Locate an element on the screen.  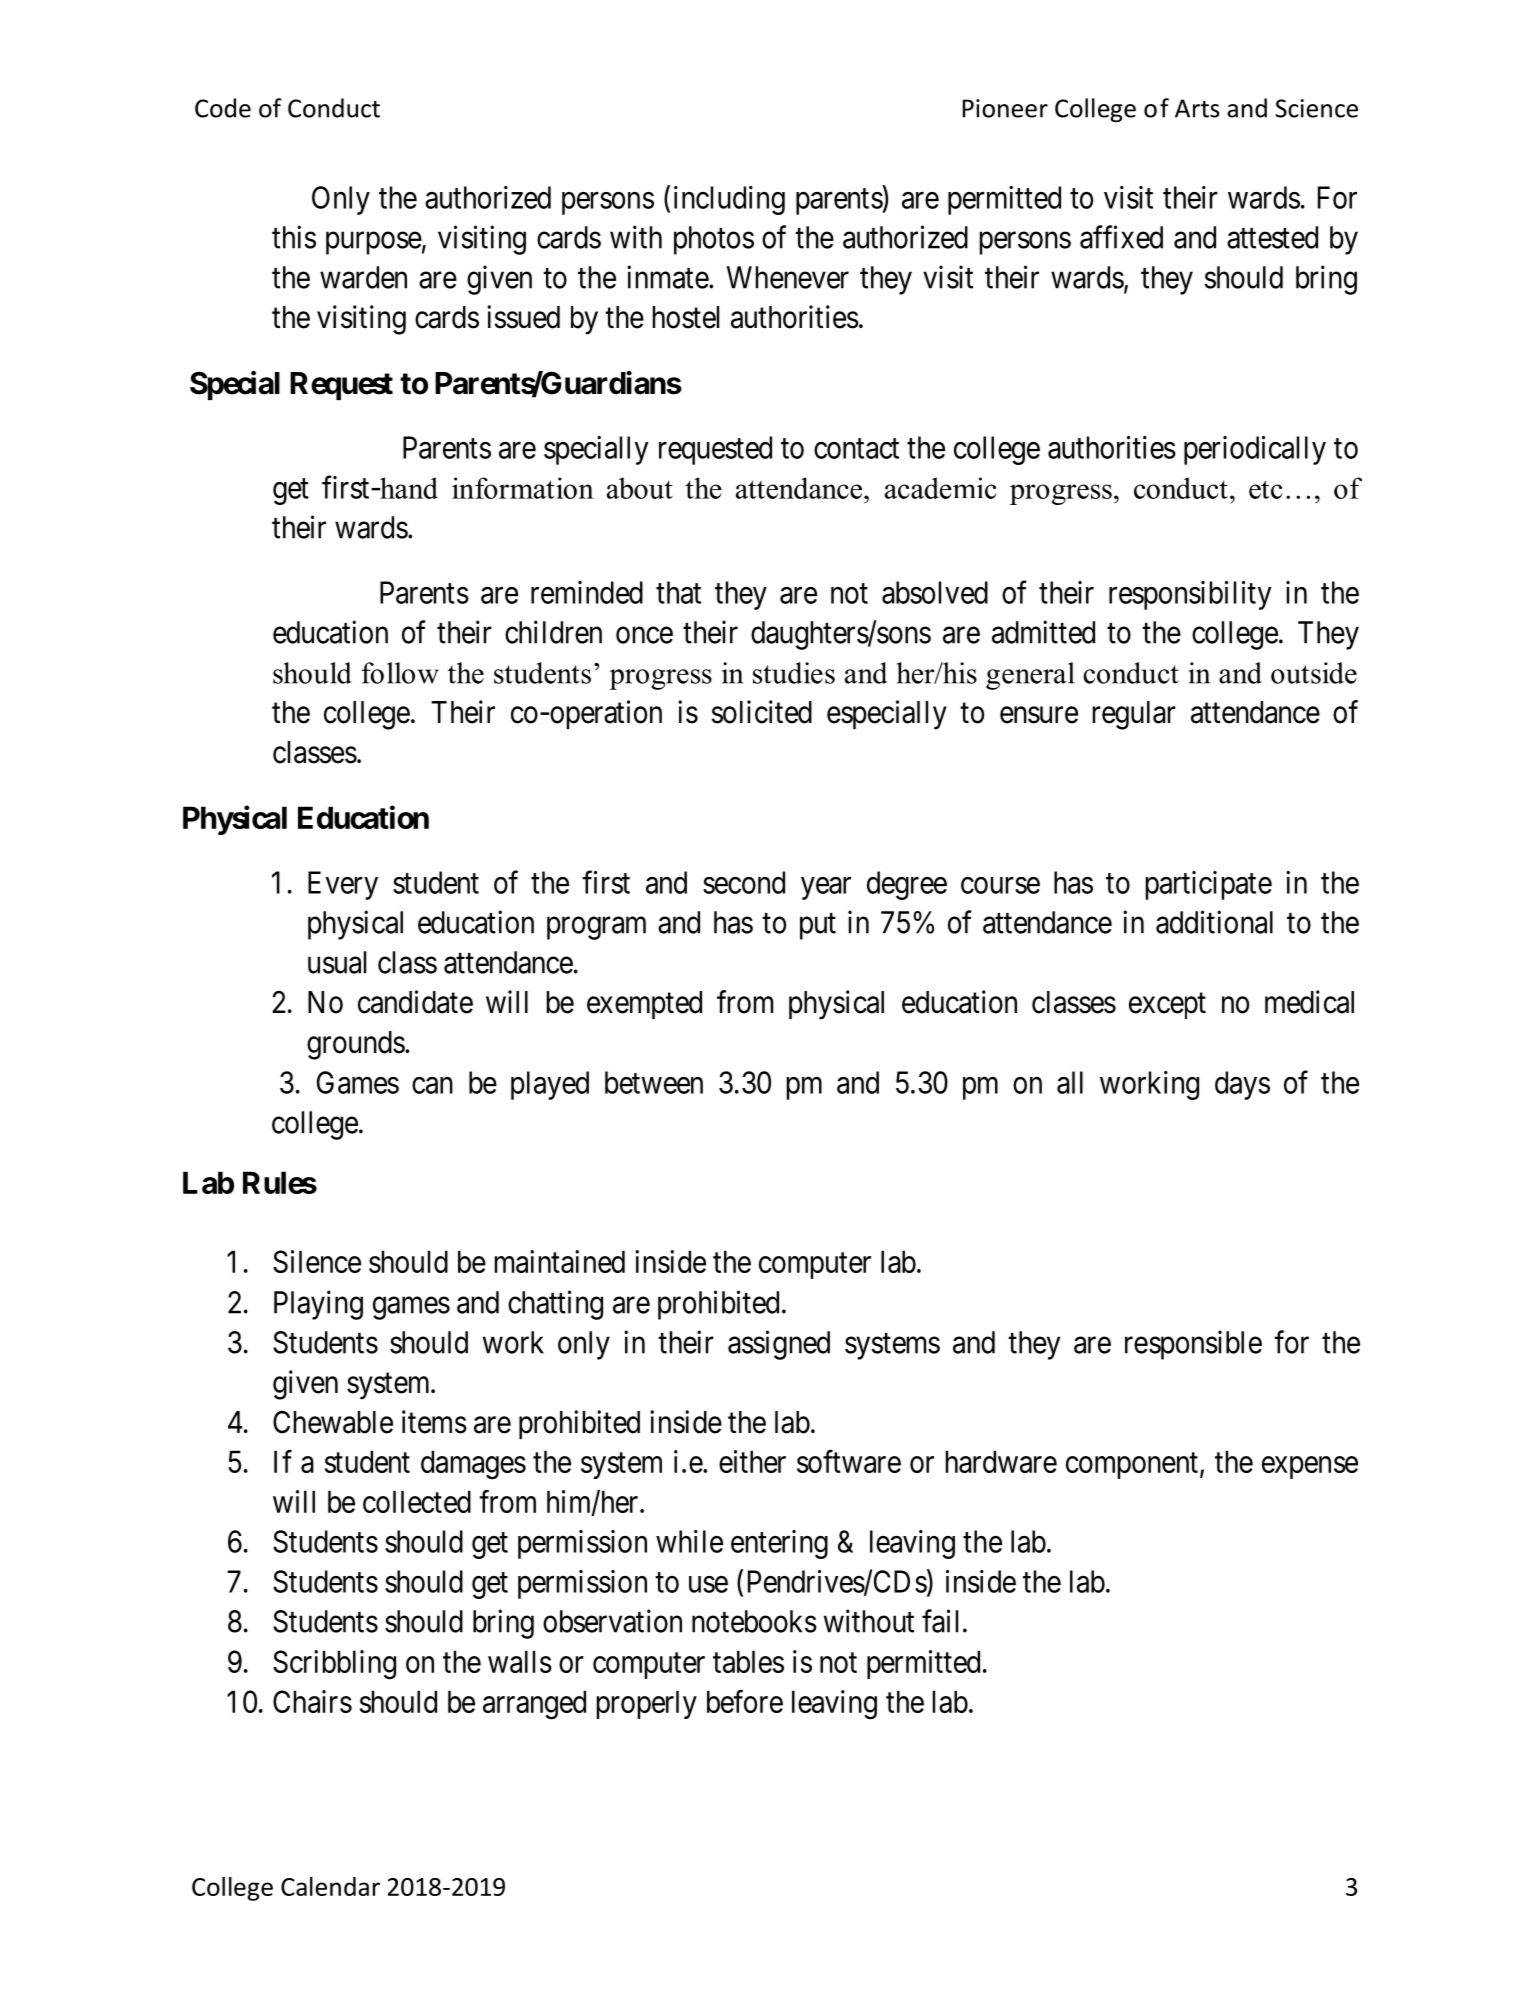
studies is located at coordinates (794, 673).
